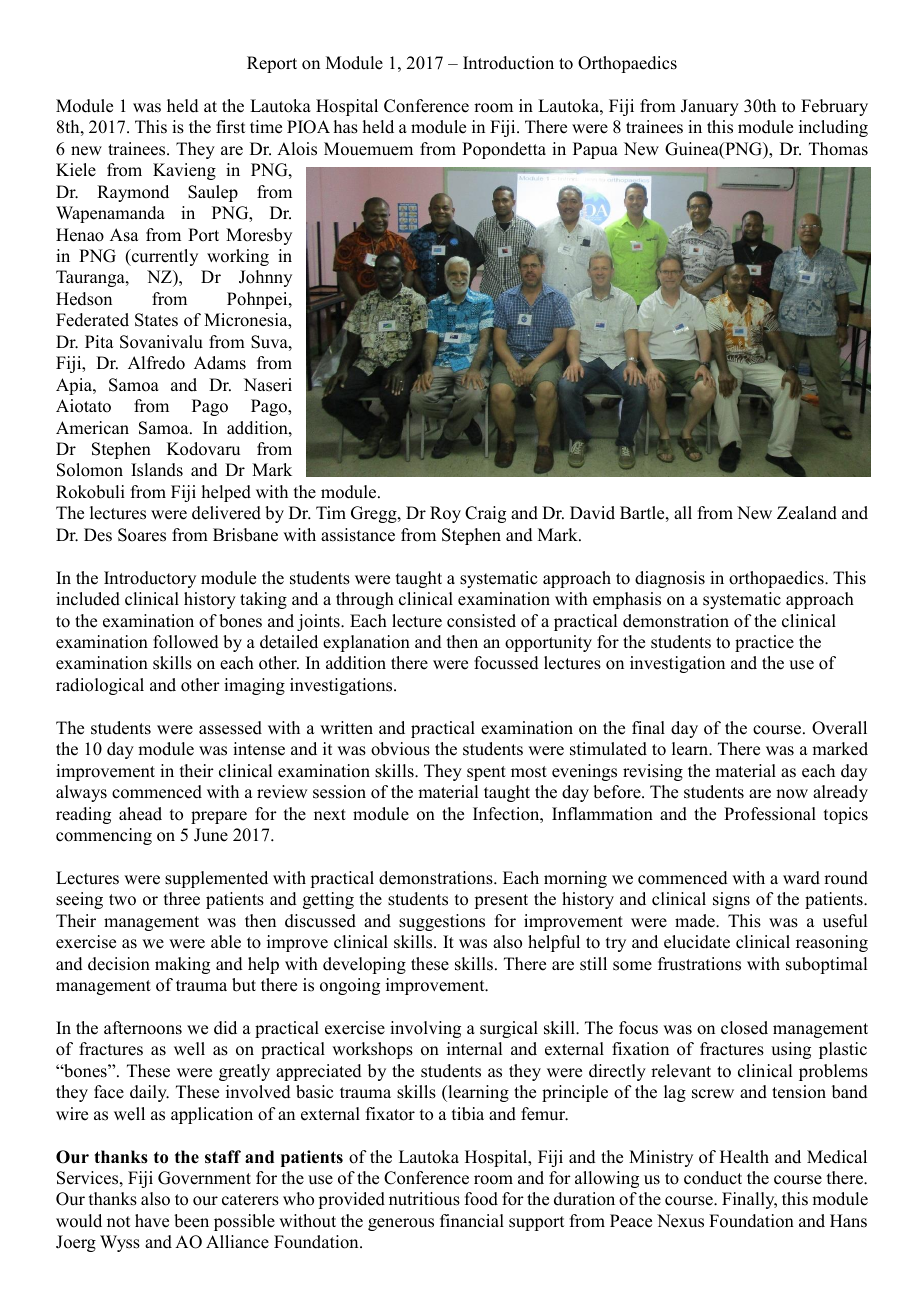 Image resolution: width=924 pixels, height=1308 pixels. Describe the element at coordinates (472, 1221) in the document. I see `financial` at that location.
